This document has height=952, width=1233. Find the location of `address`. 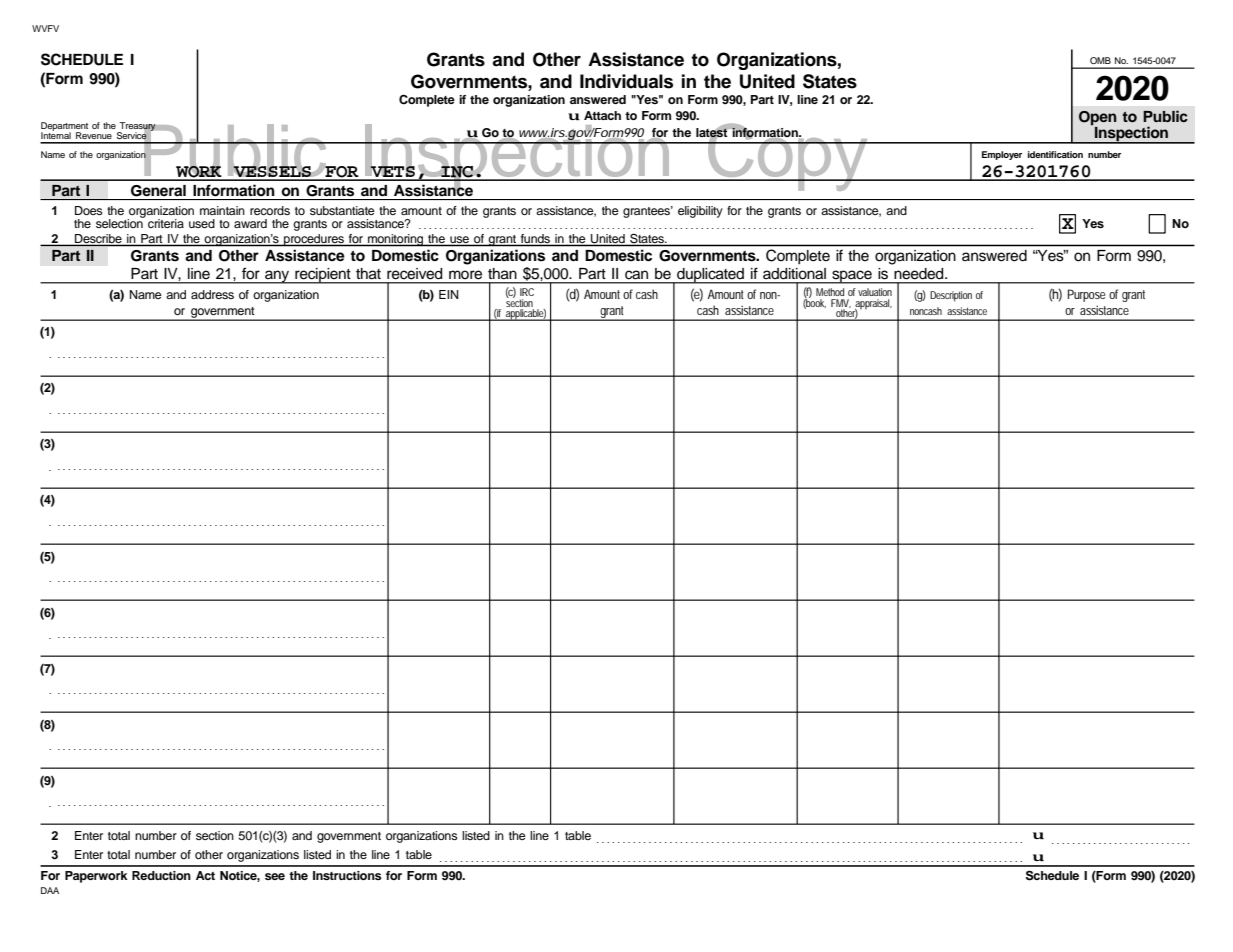

address is located at coordinates (212, 294).
